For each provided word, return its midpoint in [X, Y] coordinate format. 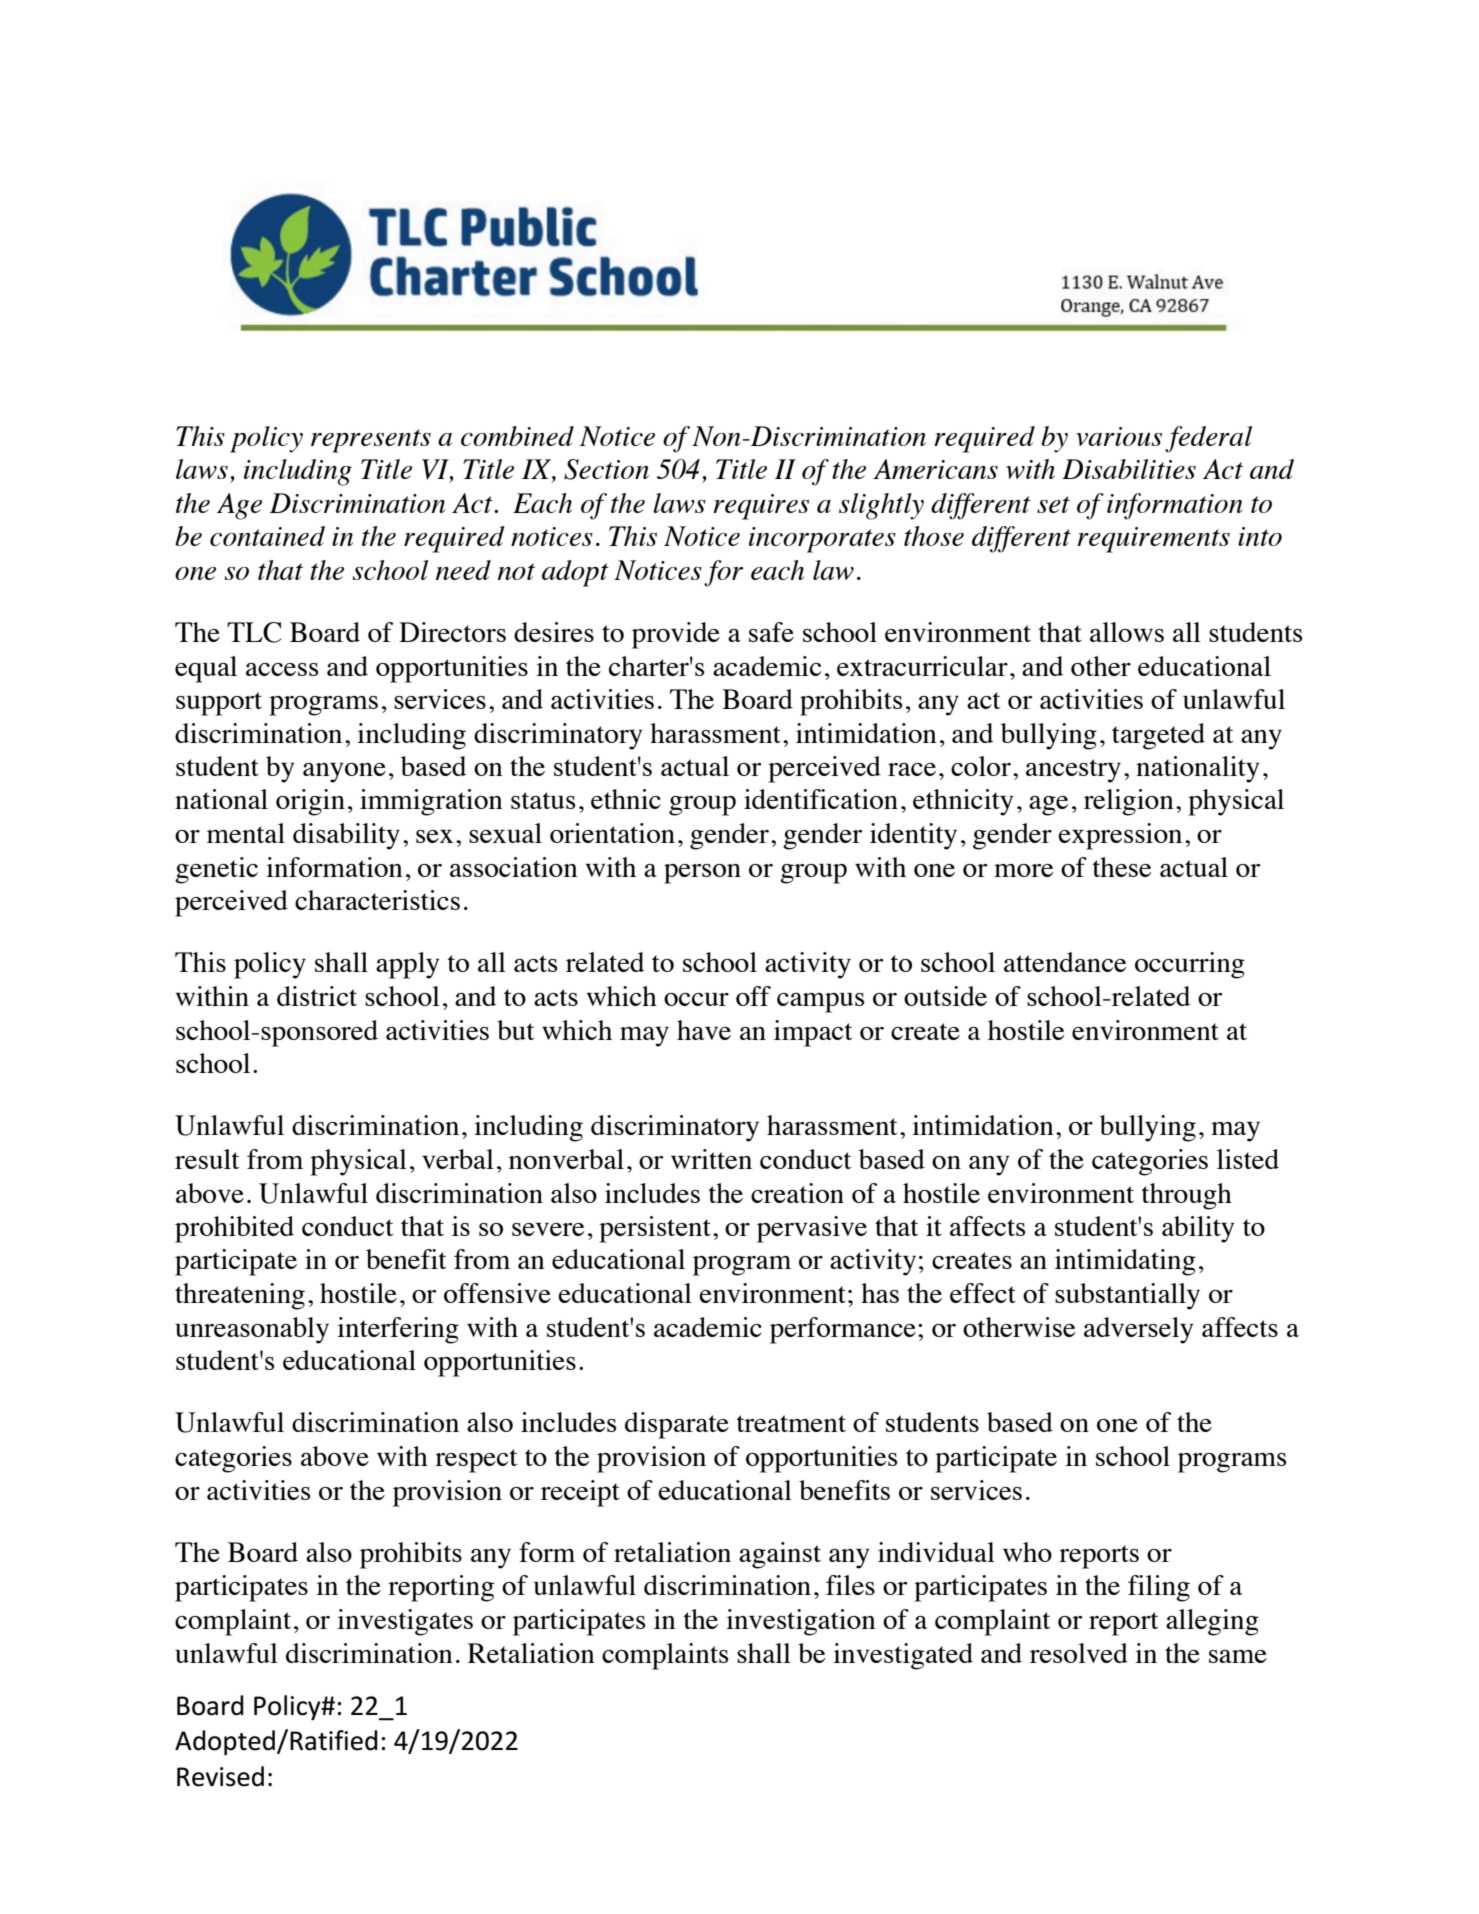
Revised [220, 1776]
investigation [801, 1622]
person [702, 874]
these [1122, 867]
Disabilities [1129, 469]
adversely [1139, 1330]
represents [371, 441]
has [880, 1293]
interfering [398, 1330]
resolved [1079, 1653]
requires [761, 507]
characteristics [377, 900]
